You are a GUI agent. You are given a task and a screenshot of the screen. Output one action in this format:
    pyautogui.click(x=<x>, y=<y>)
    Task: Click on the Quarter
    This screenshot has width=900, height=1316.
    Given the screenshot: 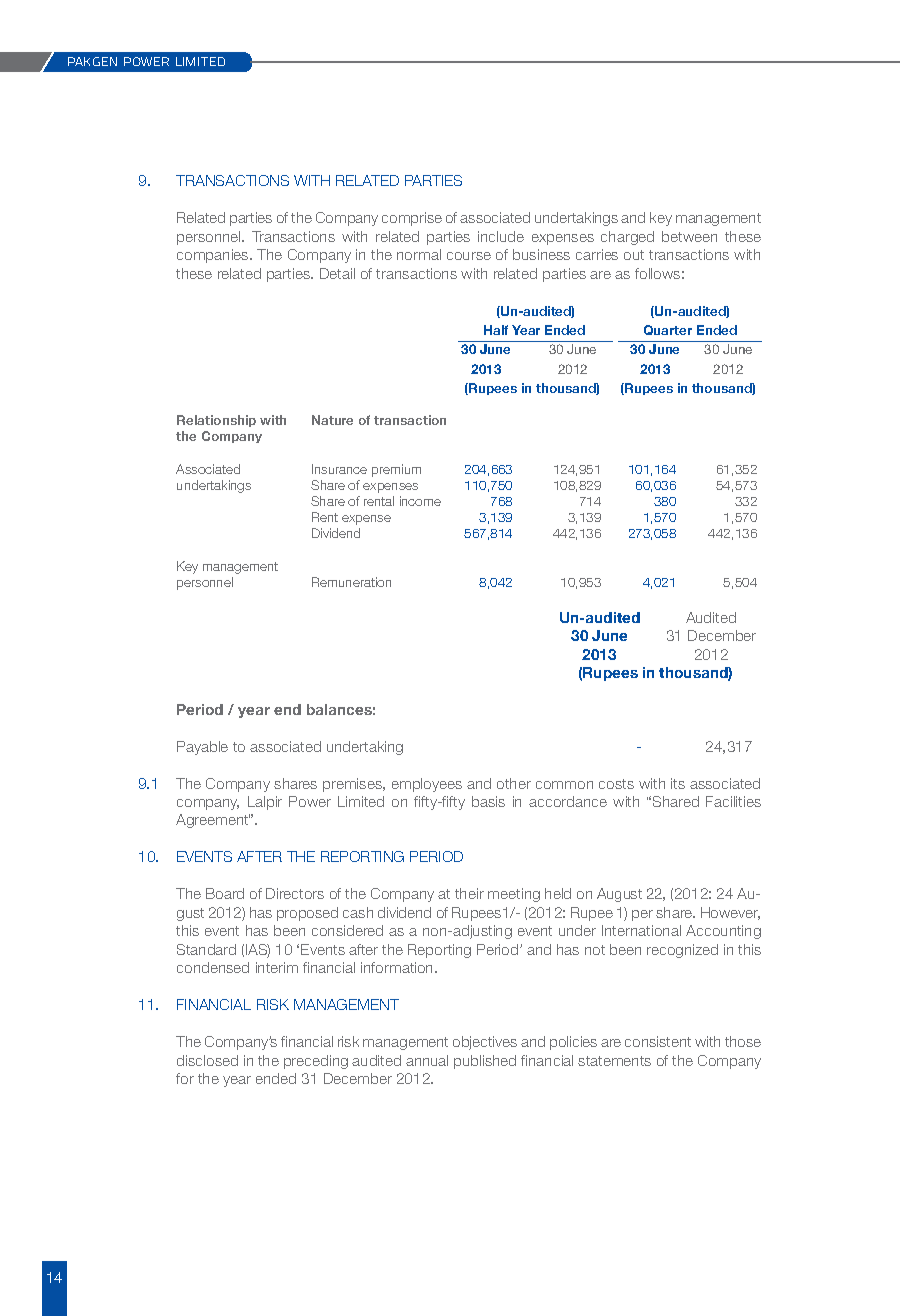 What is the action you would take?
    pyautogui.click(x=668, y=330)
